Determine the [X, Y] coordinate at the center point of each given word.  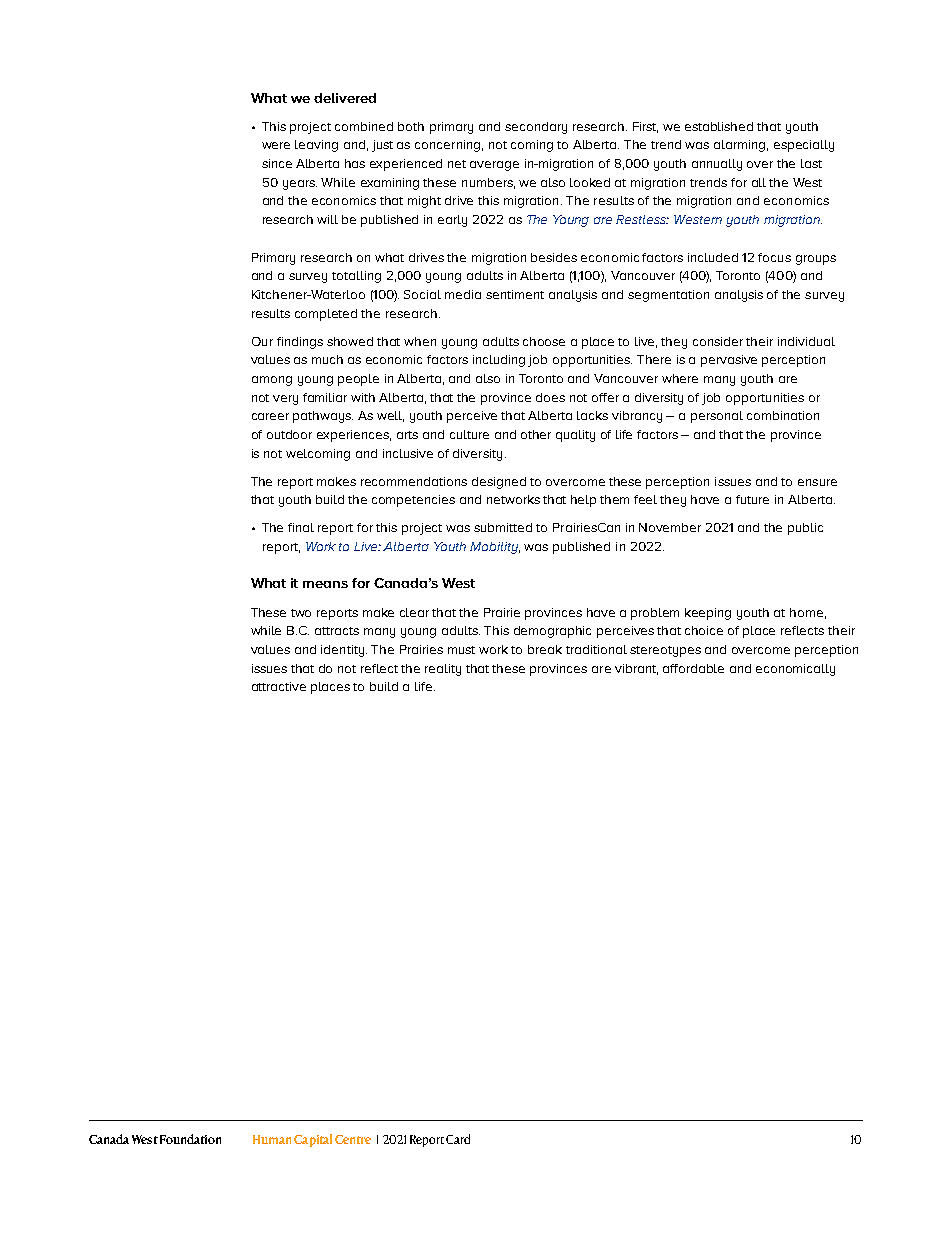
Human [272, 1139]
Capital [313, 1140]
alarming [741, 146]
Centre [353, 1139]
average [494, 166]
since [277, 163]
